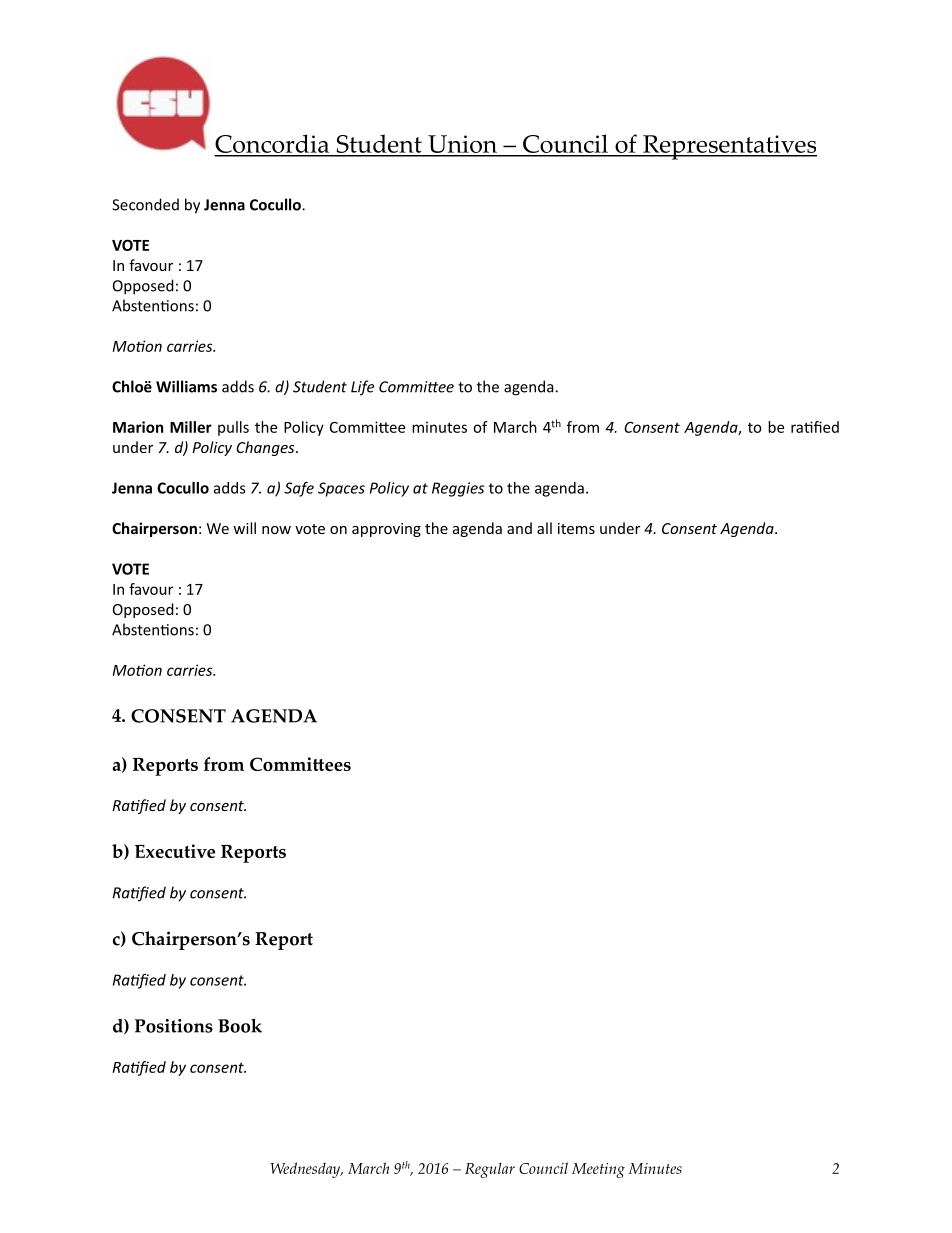  I want to click on Seconded, so click(145, 204).
